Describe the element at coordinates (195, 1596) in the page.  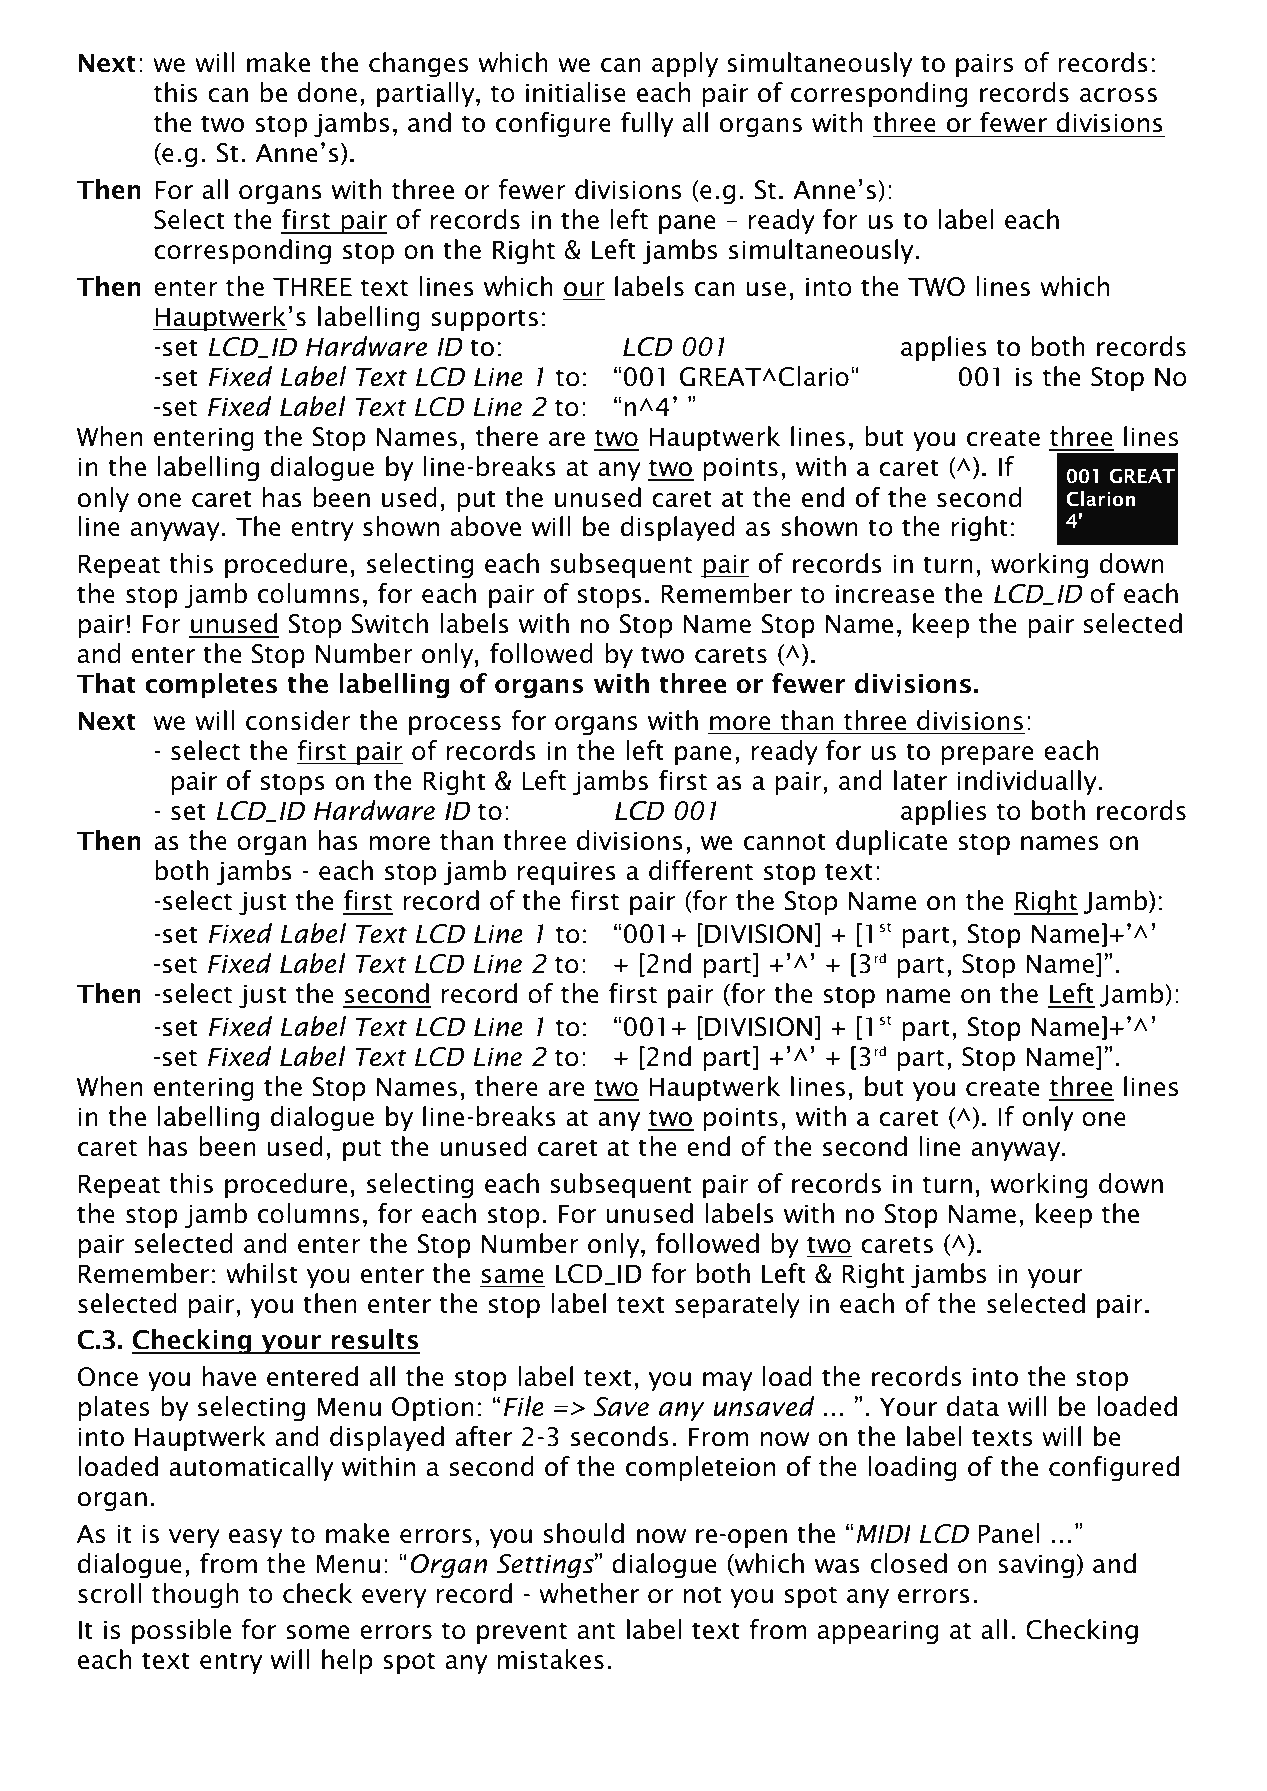
I see `though` at that location.
